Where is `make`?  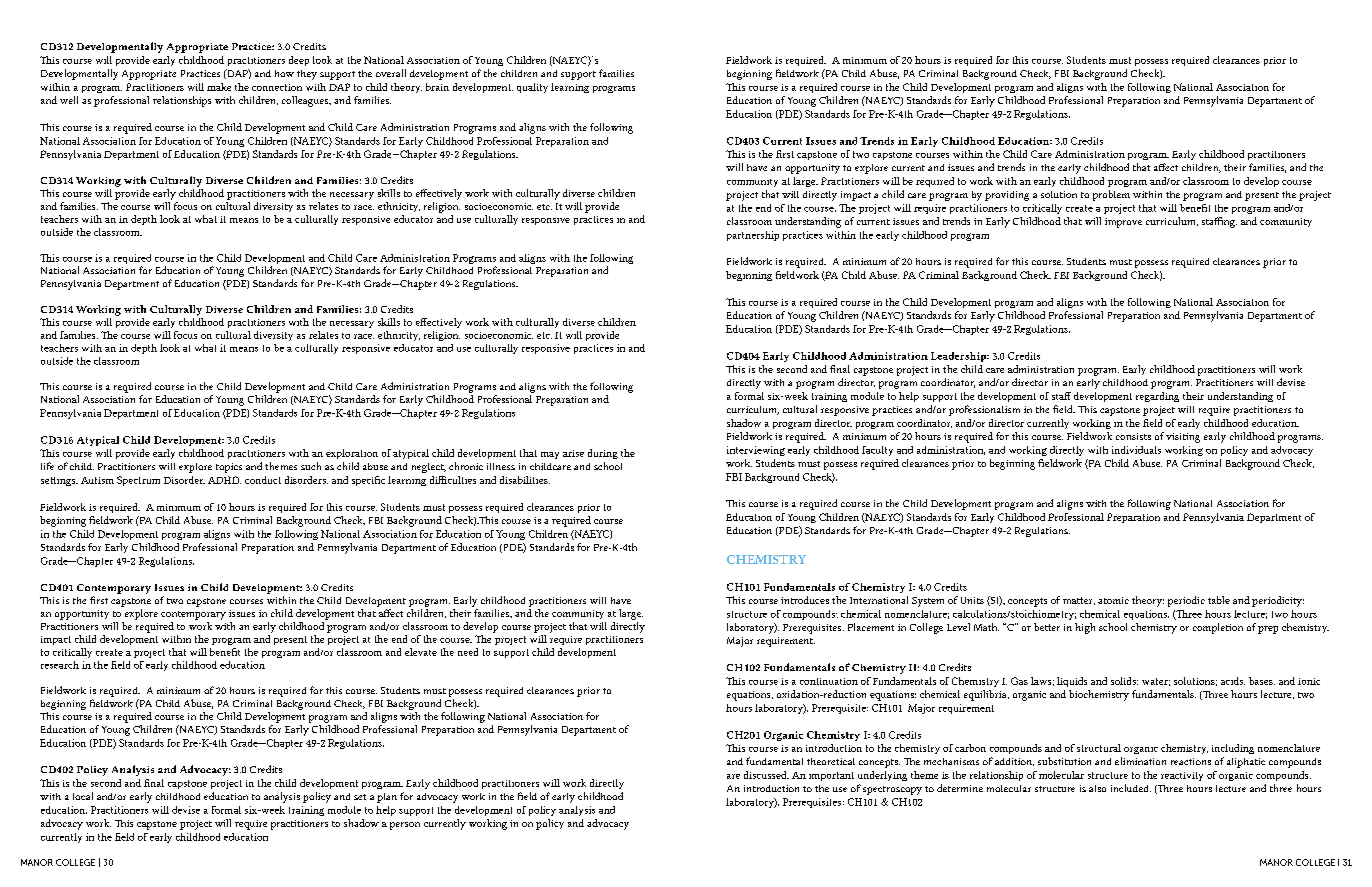 make is located at coordinates (219, 87).
